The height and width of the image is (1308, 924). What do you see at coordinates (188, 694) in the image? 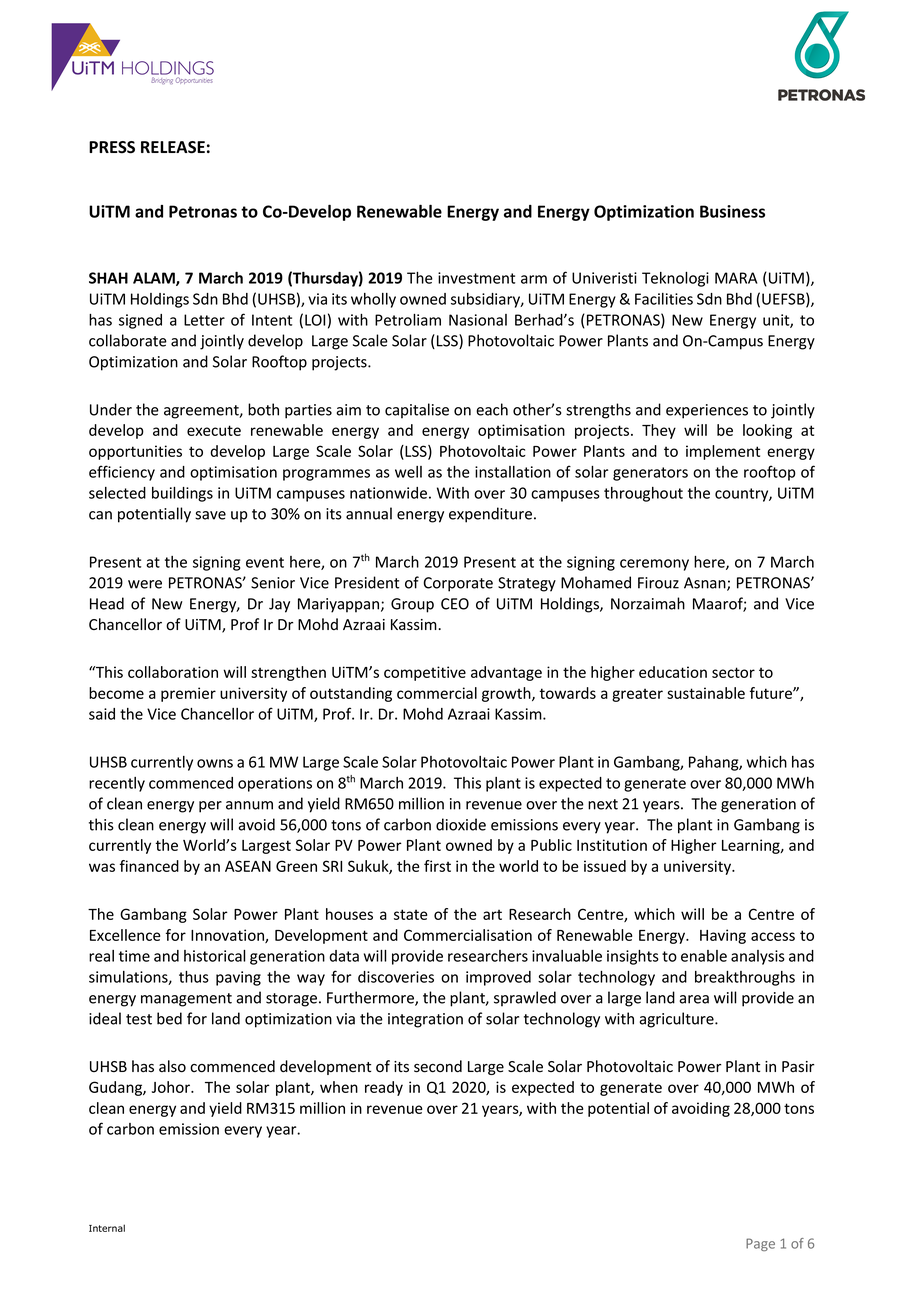
I see `premier` at bounding box center [188, 694].
